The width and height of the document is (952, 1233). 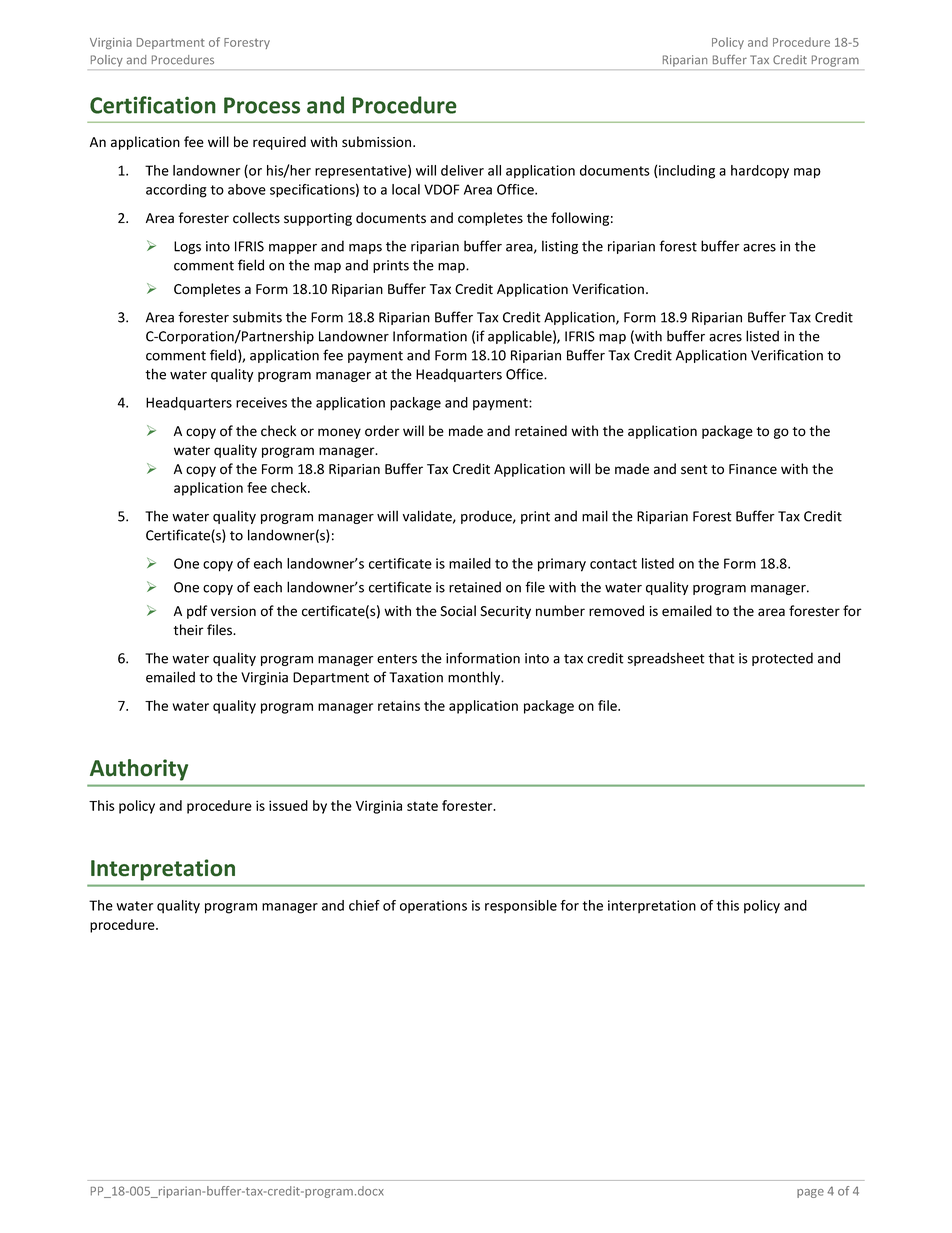 I want to click on deliver, so click(x=462, y=170).
